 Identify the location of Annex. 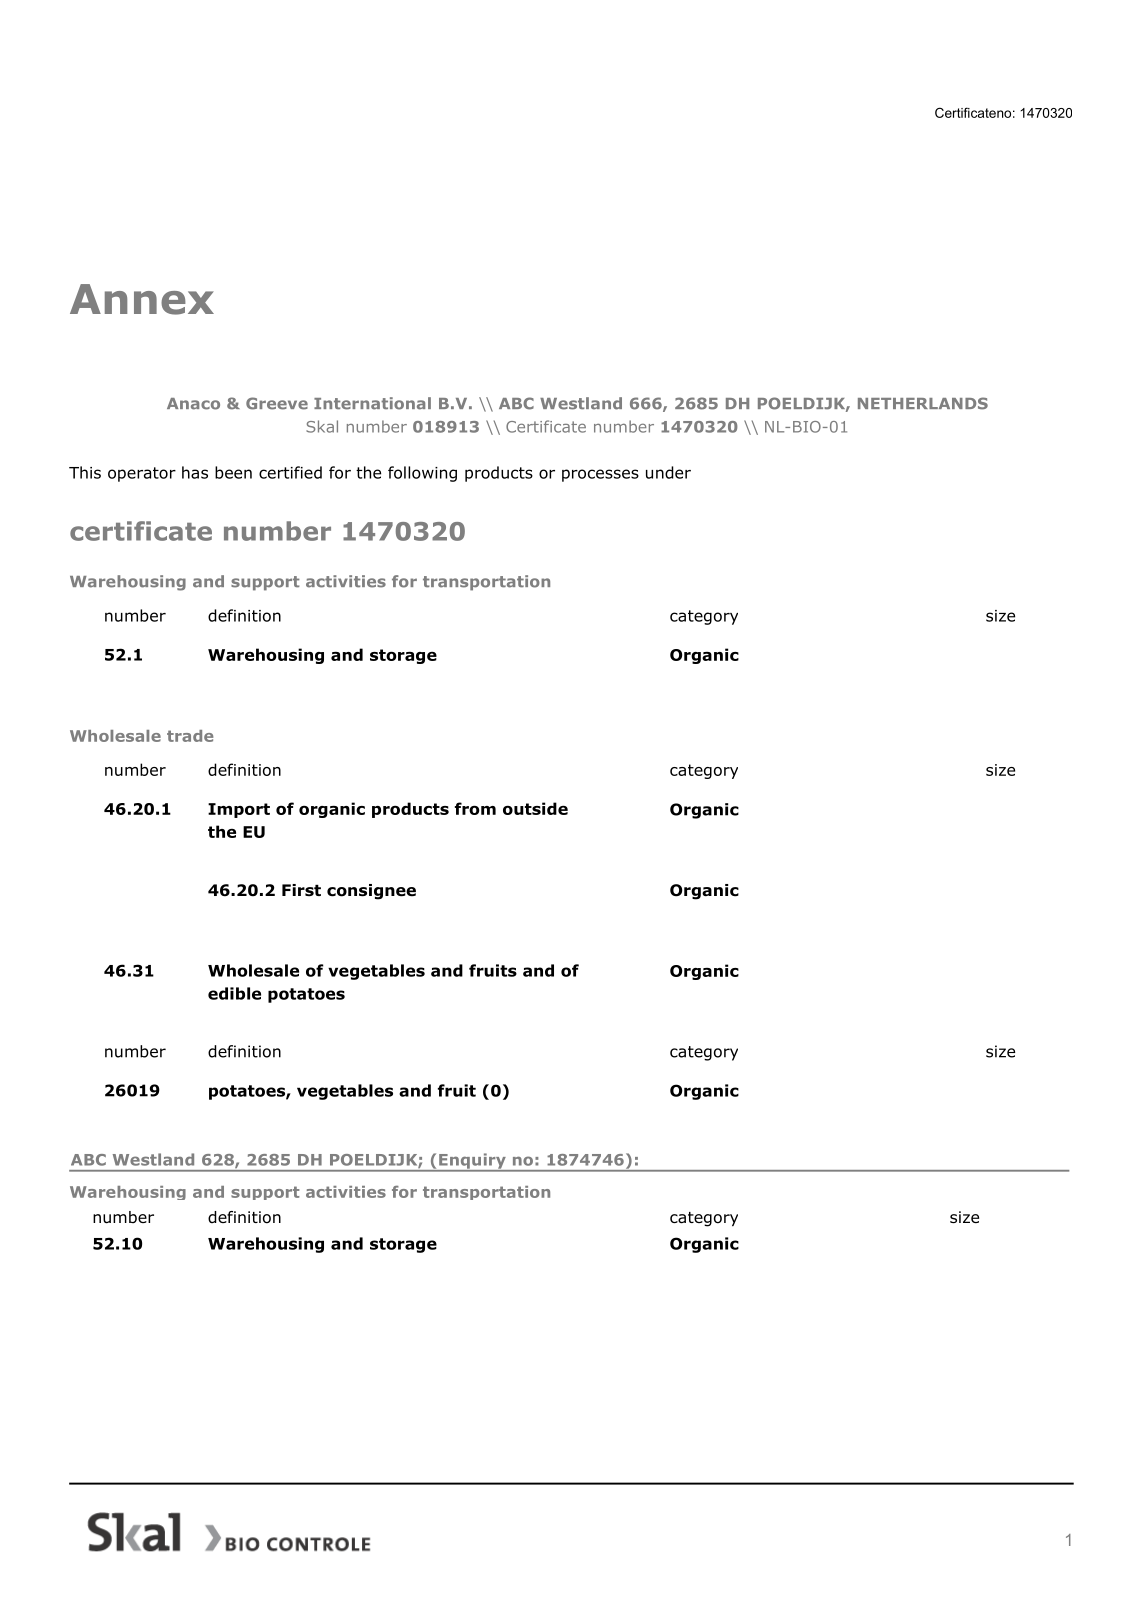
(142, 299).
